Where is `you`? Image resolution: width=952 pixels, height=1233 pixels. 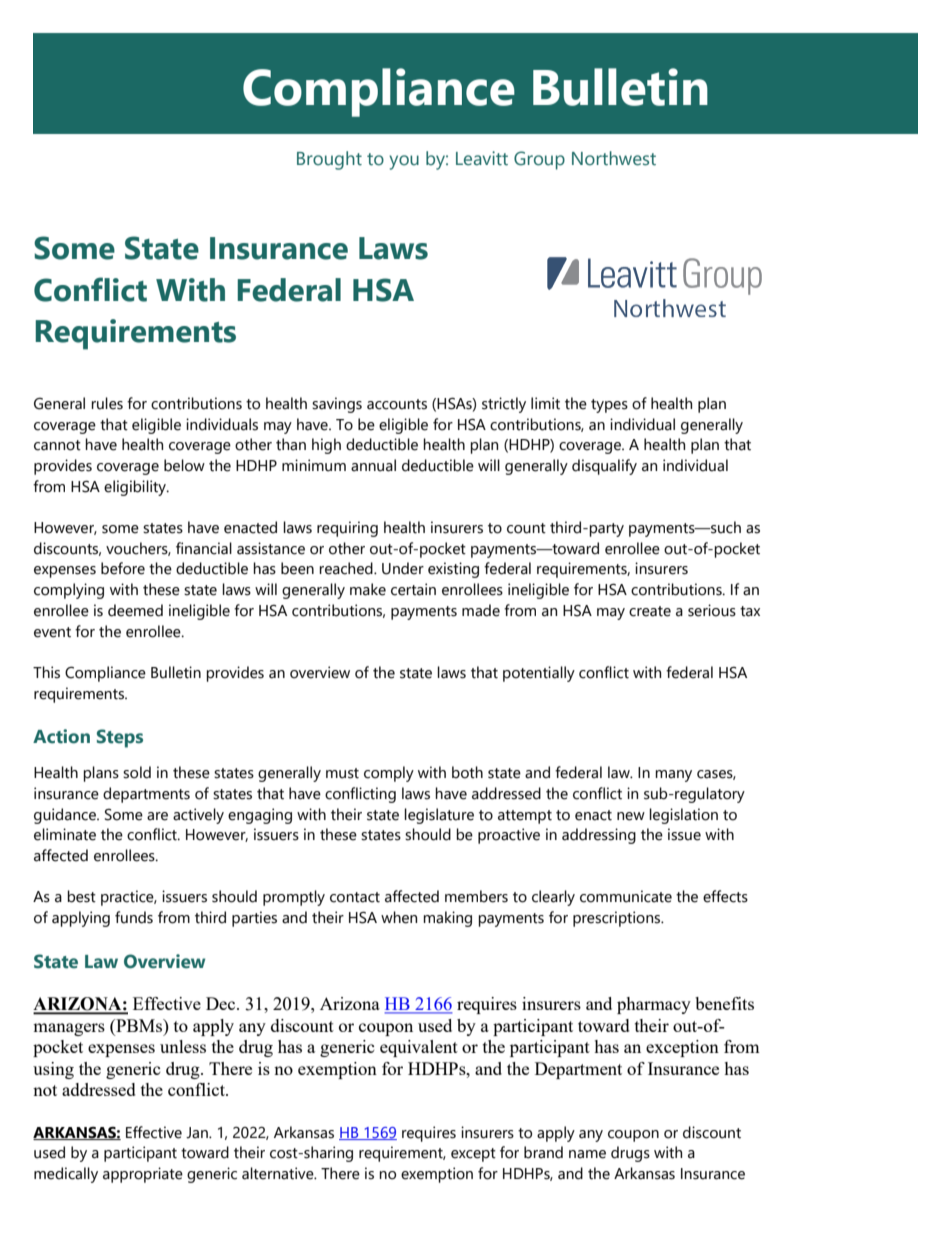 you is located at coordinates (404, 162).
